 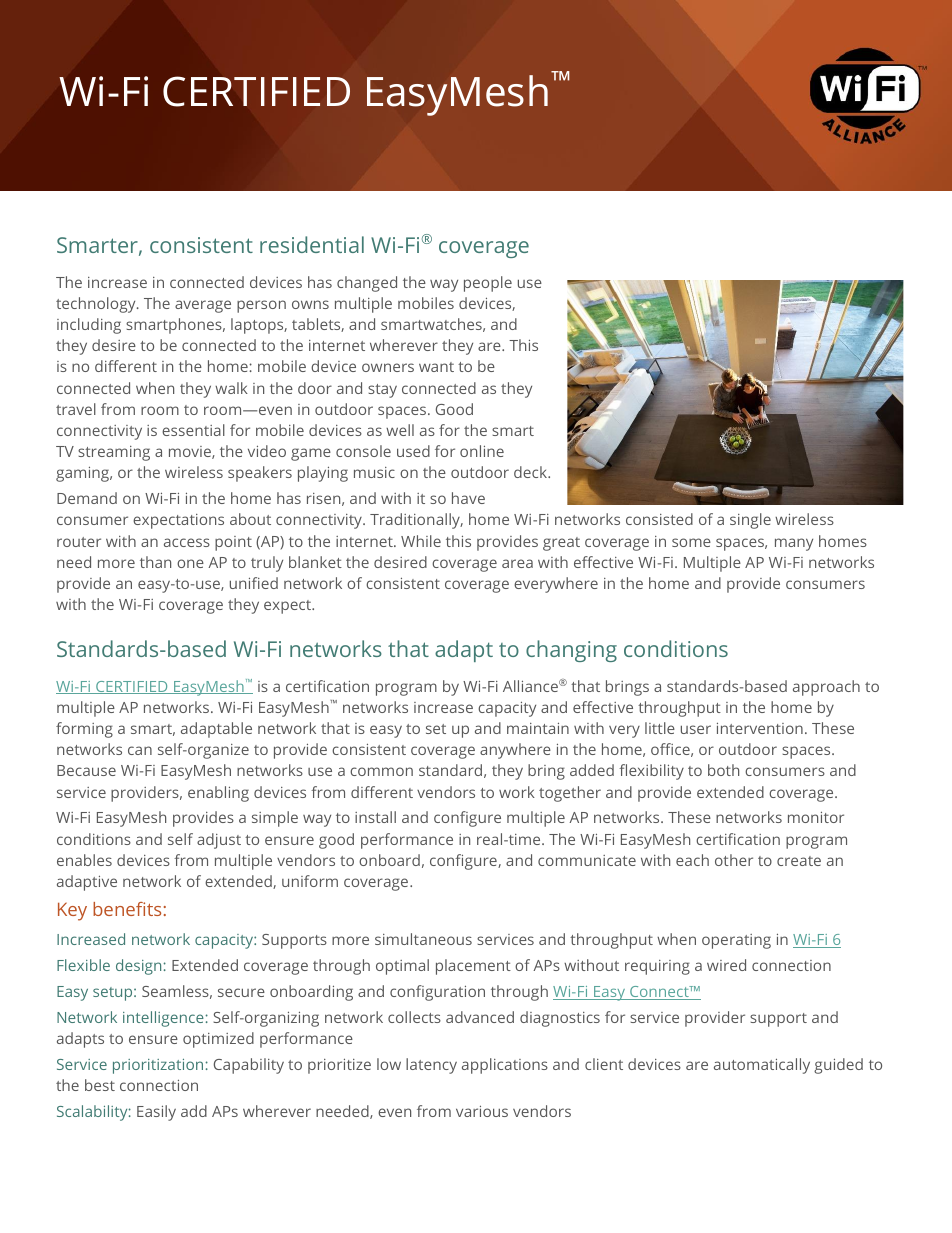 I want to click on monitor, so click(x=816, y=817).
